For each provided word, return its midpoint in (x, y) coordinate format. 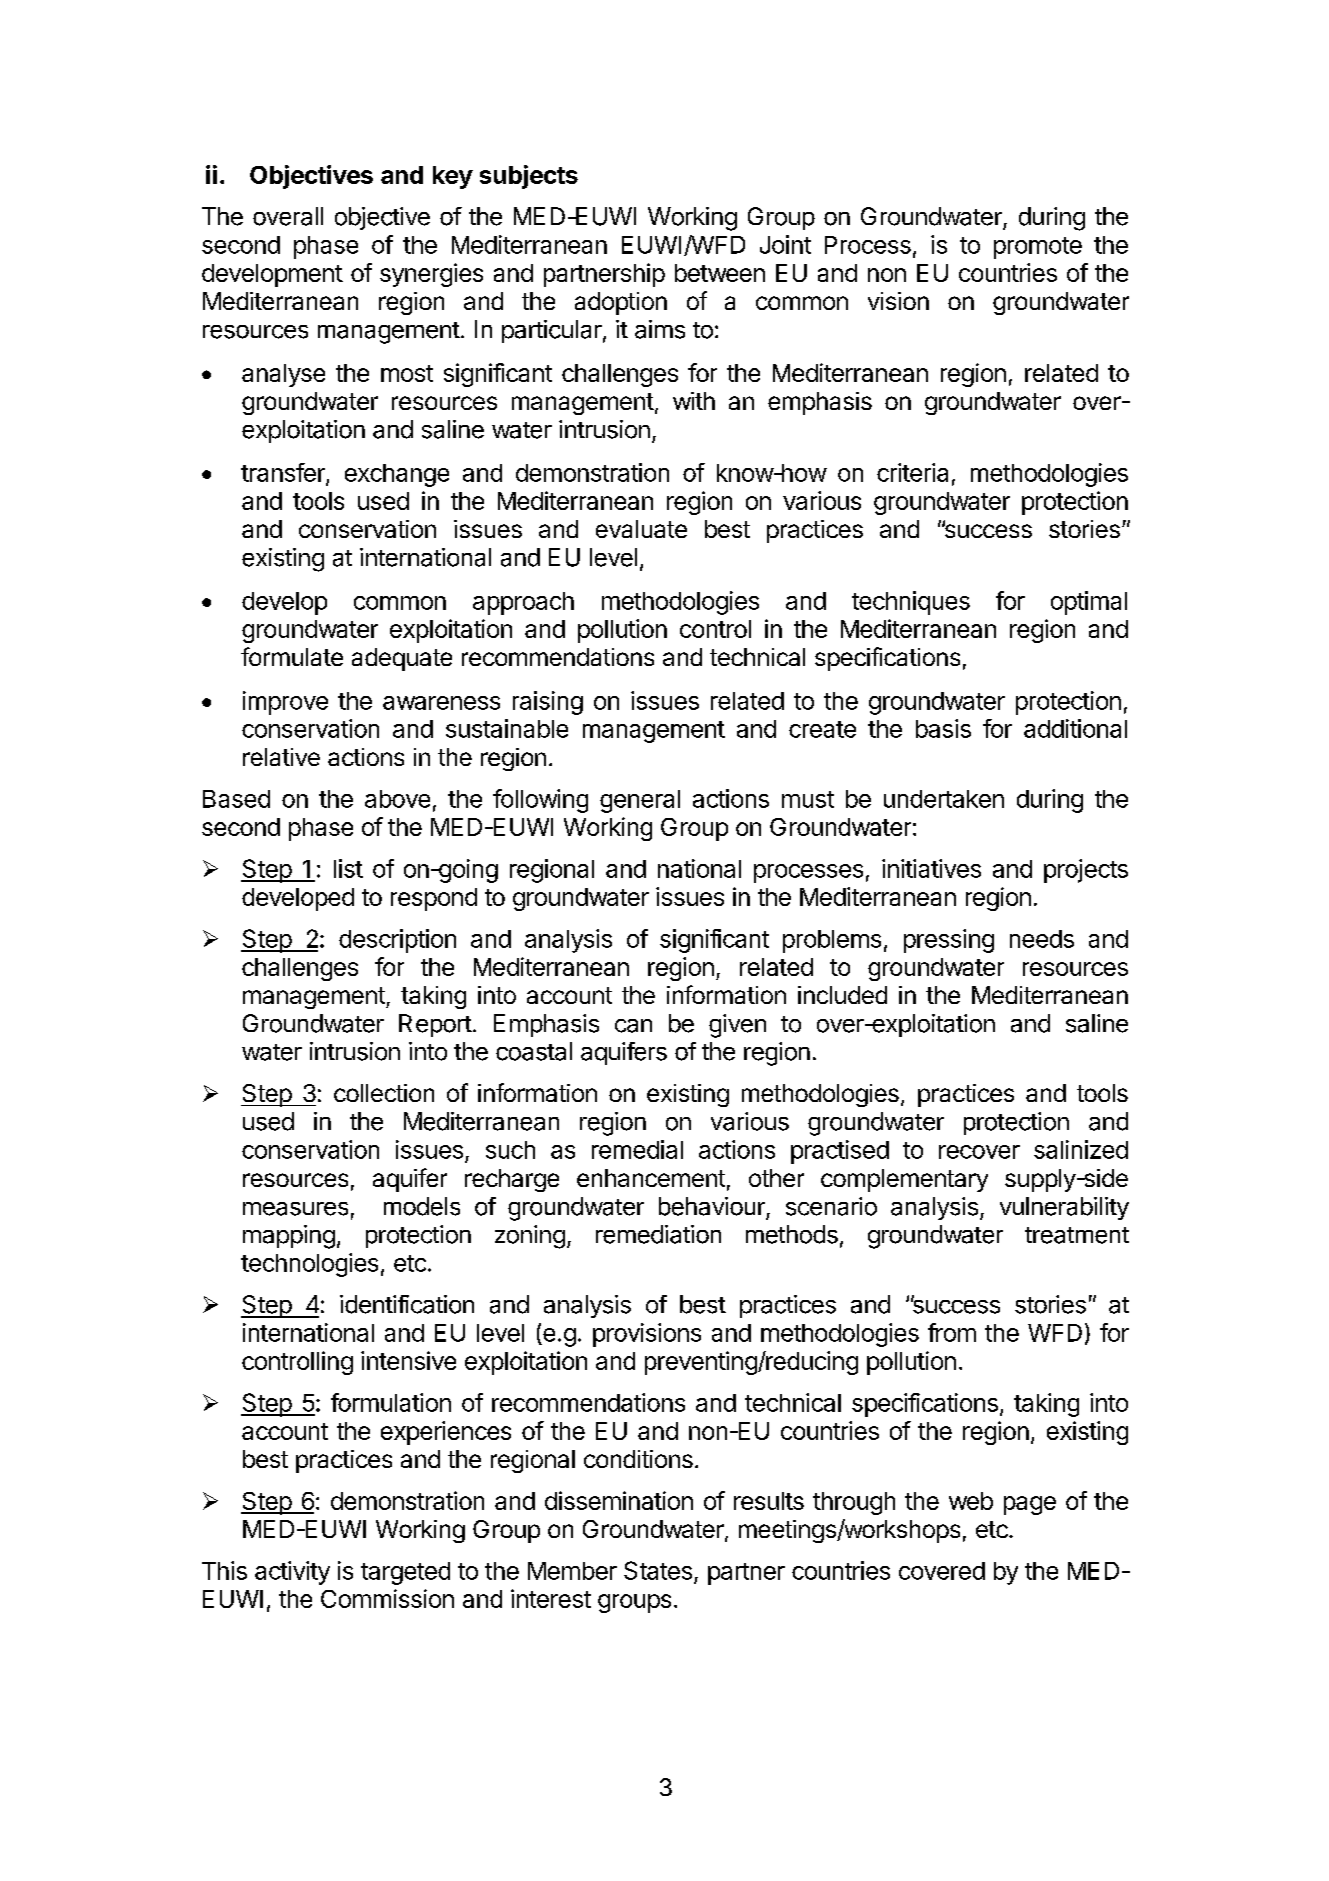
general (640, 801)
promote (1038, 248)
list (348, 868)
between (720, 273)
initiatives (931, 868)
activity (292, 1573)
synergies (431, 275)
